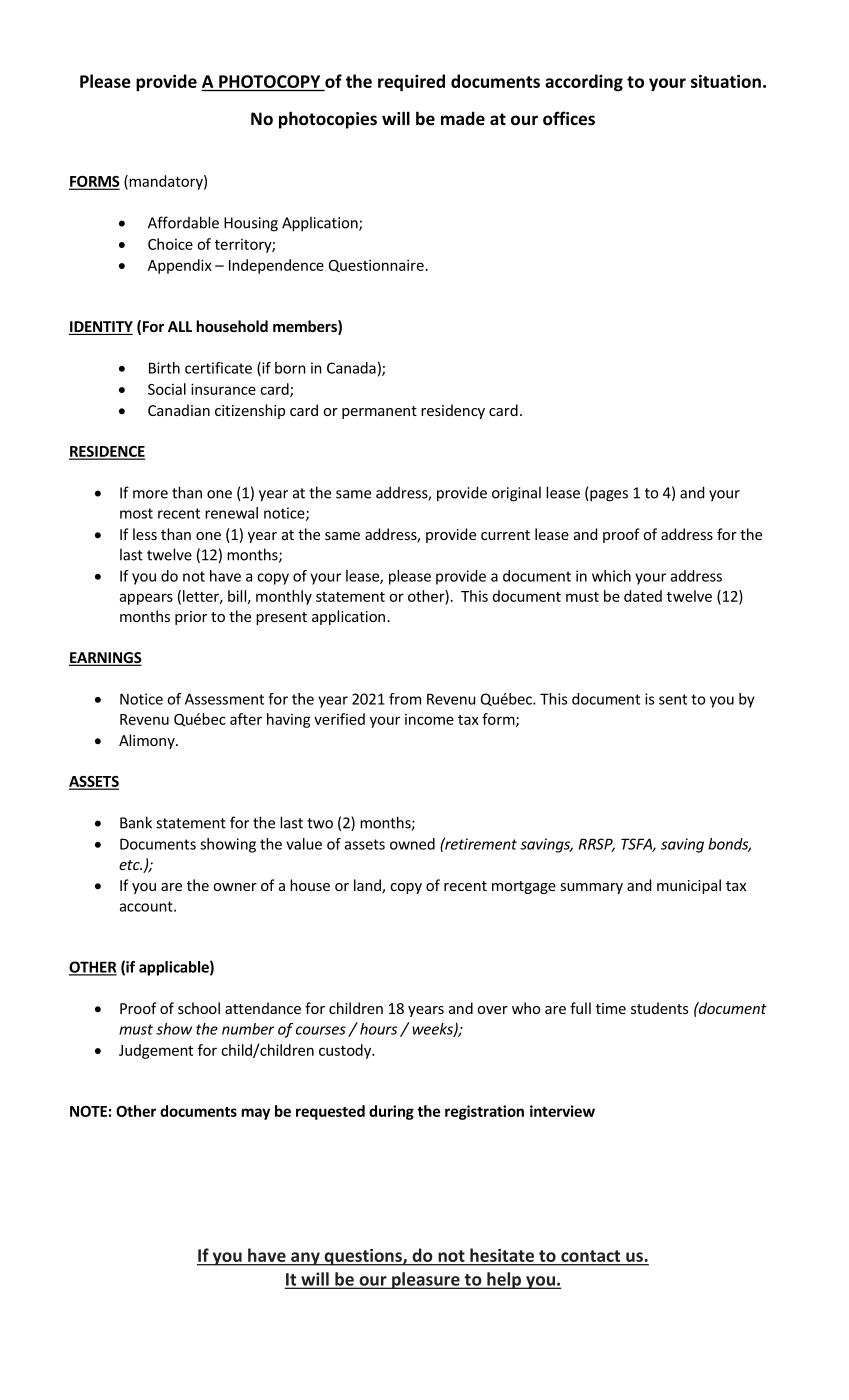 The width and height of the screenshot is (849, 1400). Describe the element at coordinates (224, 699) in the screenshot. I see `Assessment` at that location.
